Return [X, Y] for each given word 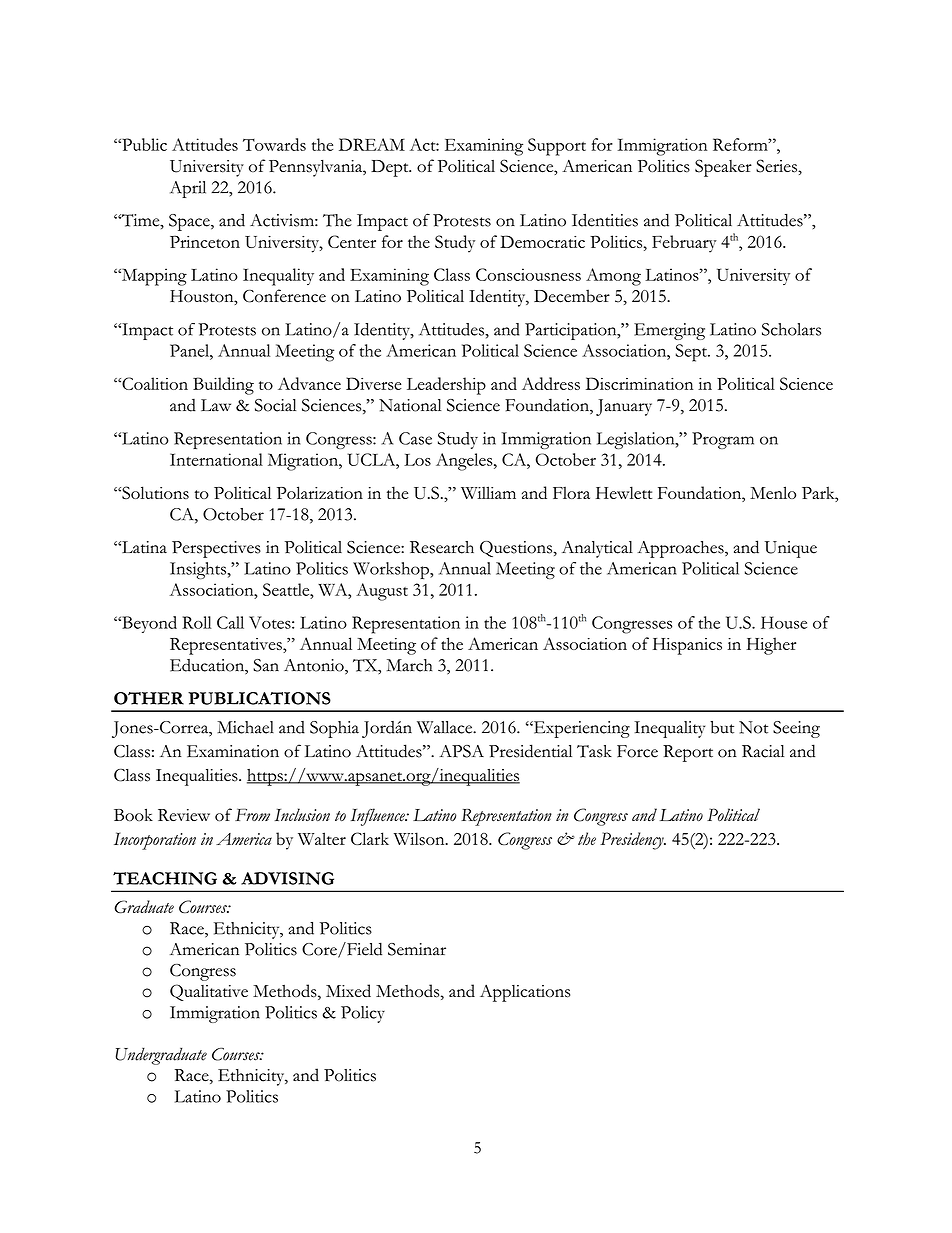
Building [223, 386]
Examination [233, 751]
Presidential [530, 751]
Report [688, 753]
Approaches [681, 549]
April [188, 189]
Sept [692, 353]
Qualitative [209, 992]
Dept [391, 168]
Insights [199, 570]
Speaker [723, 168]
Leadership [446, 386]
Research [442, 547]
